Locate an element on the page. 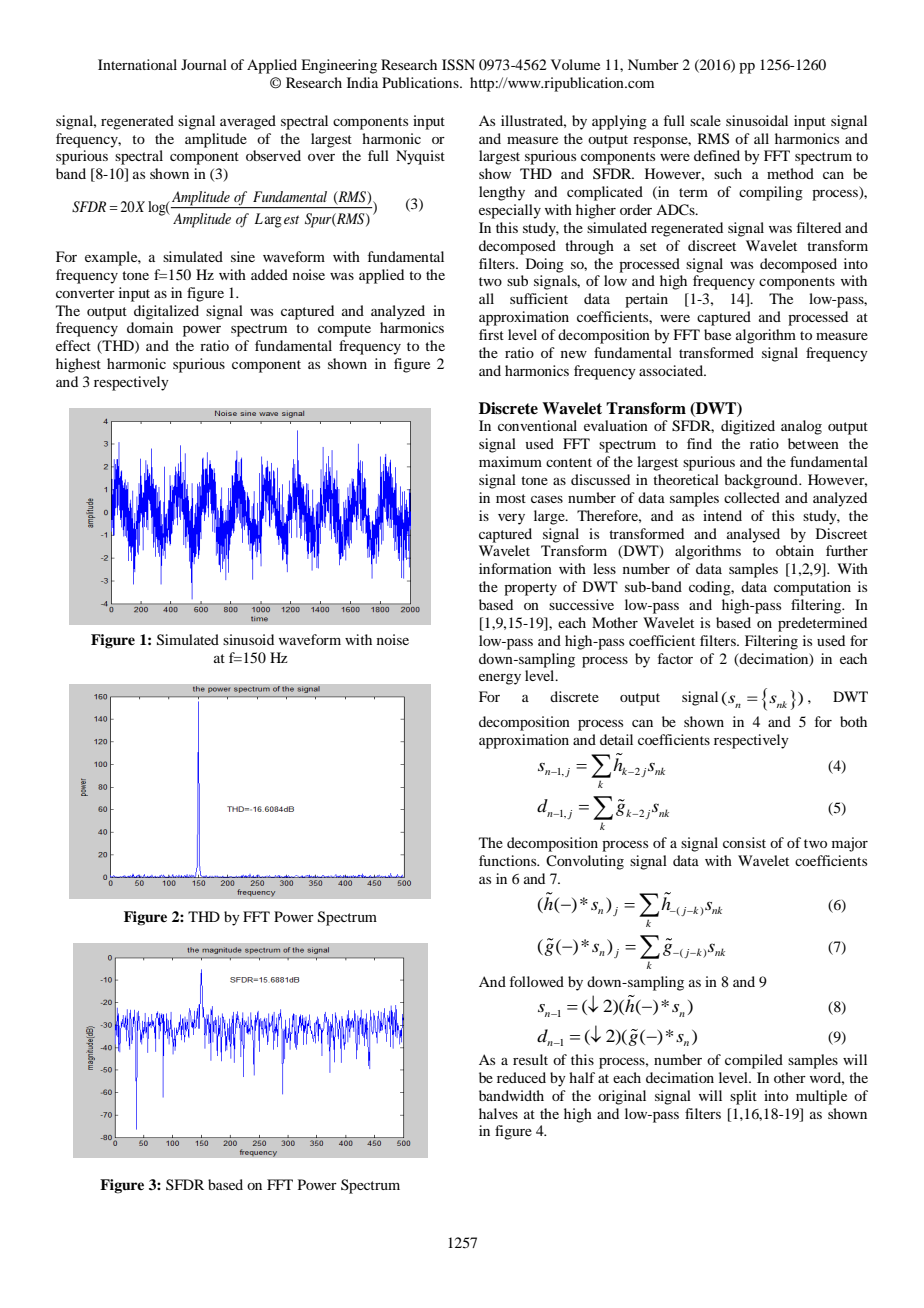 The height and width of the page is (1308, 924). ISSN is located at coordinates (458, 65).
